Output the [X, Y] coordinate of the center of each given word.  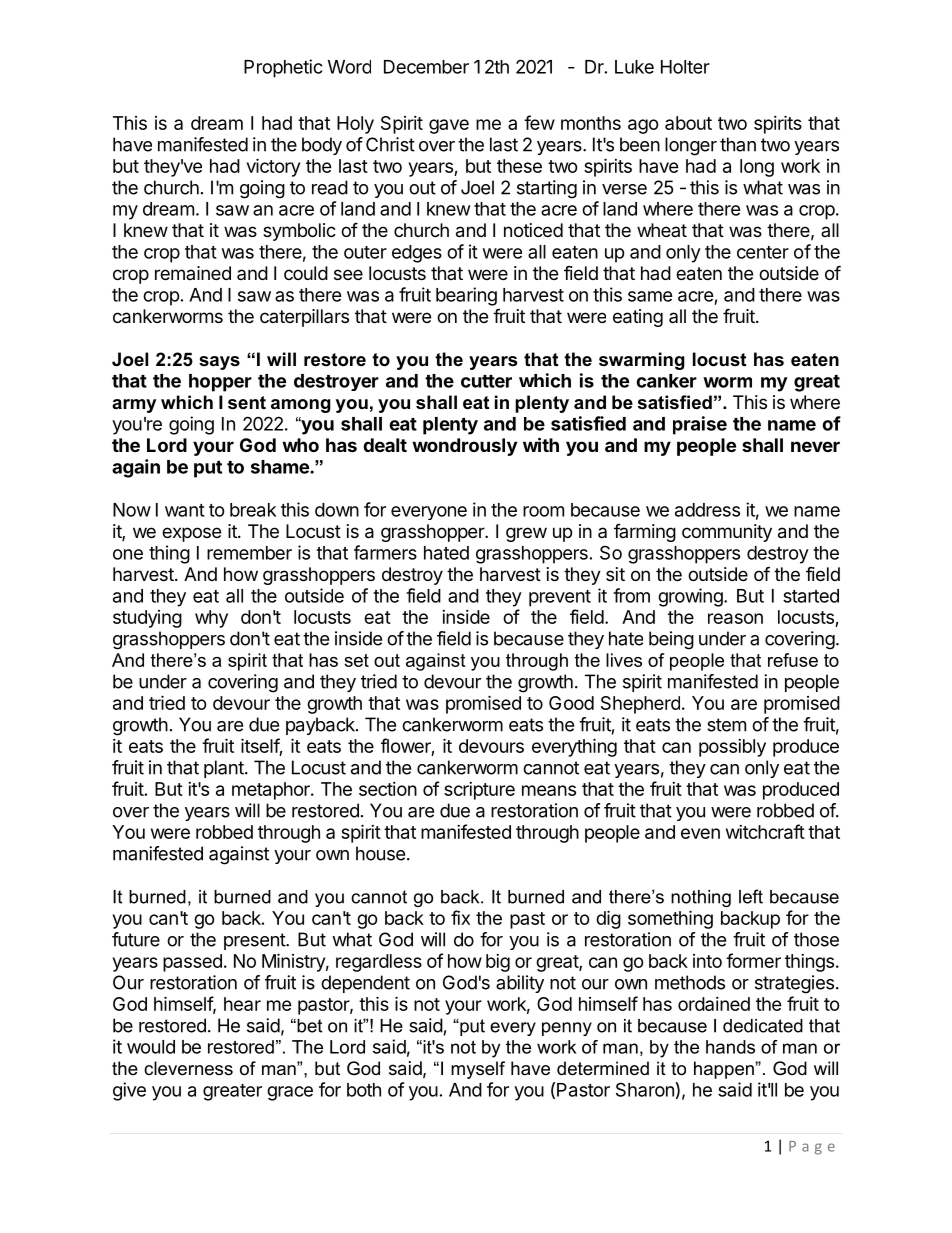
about [688, 123]
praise [700, 425]
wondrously [464, 447]
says [219, 363]
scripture [479, 791]
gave [449, 126]
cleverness [188, 1068]
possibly [732, 748]
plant [225, 769]
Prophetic [283, 68]
